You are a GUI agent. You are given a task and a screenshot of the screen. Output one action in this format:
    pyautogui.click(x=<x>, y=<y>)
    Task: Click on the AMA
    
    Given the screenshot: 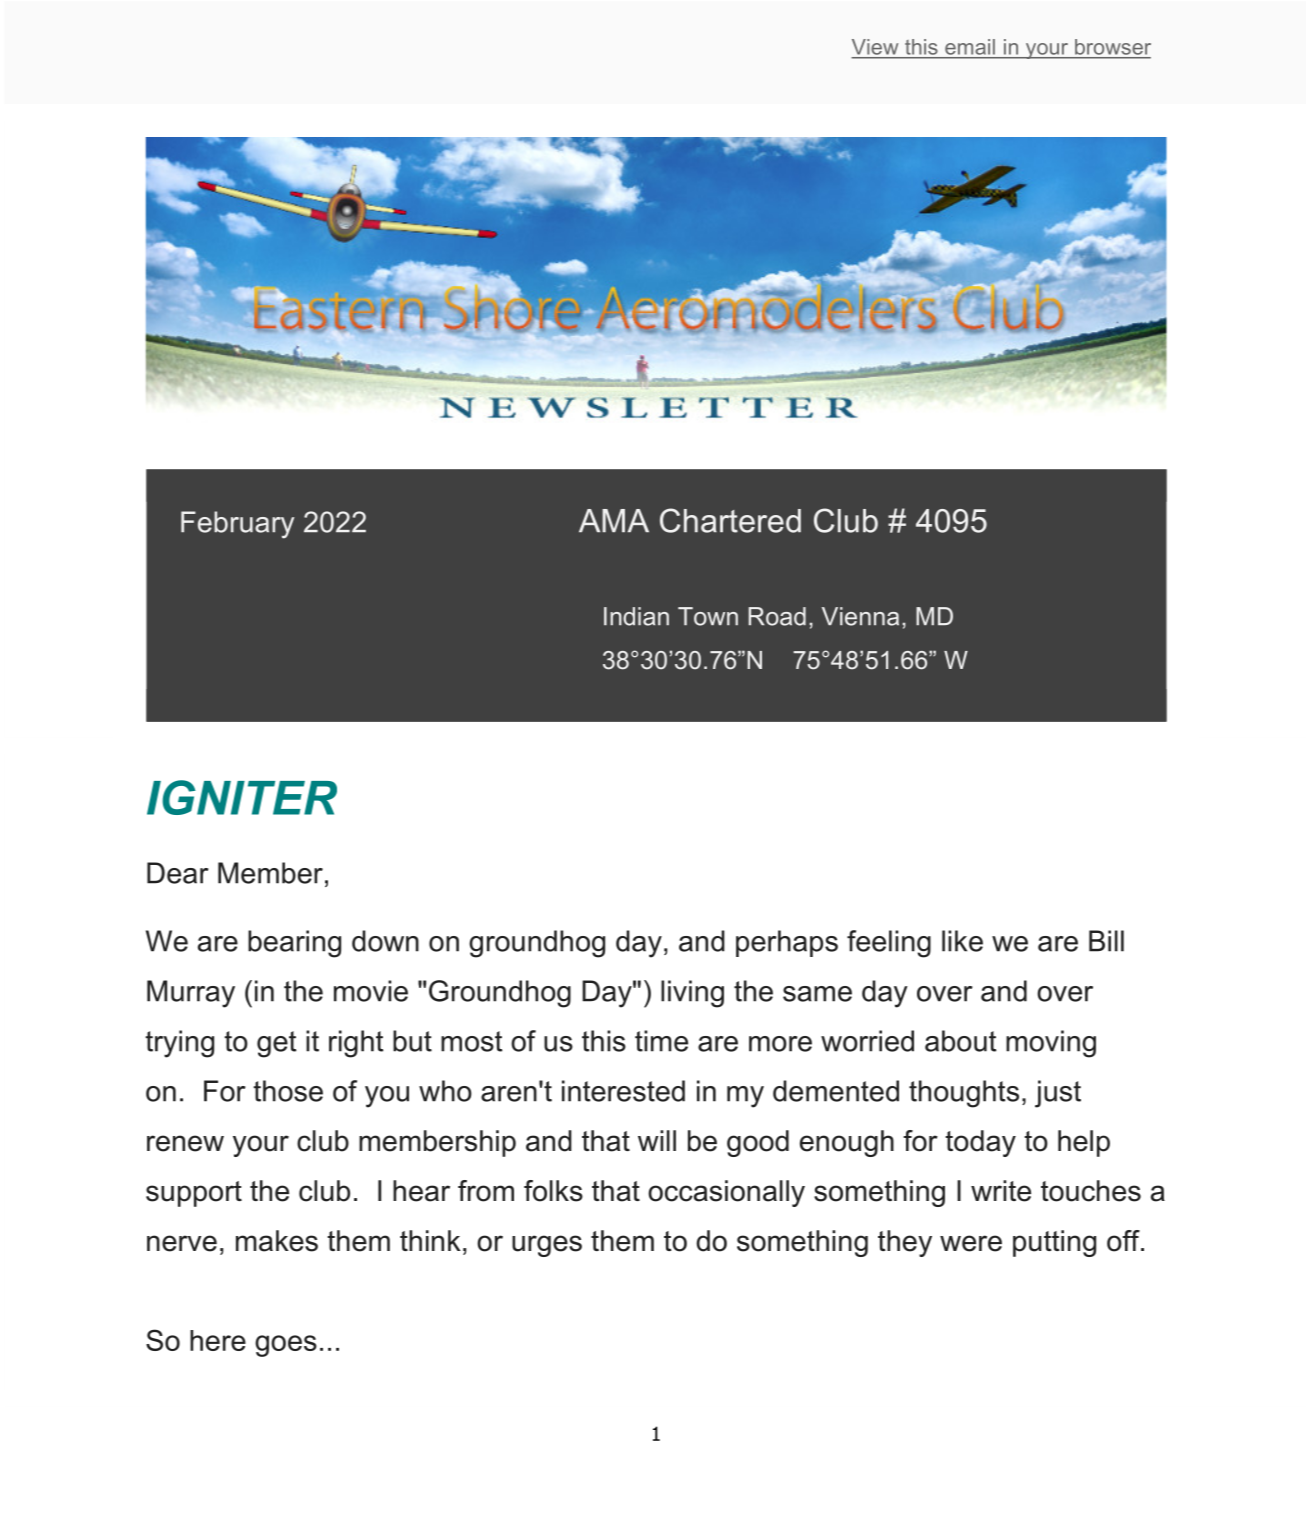 What is the action you would take?
    pyautogui.click(x=614, y=520)
